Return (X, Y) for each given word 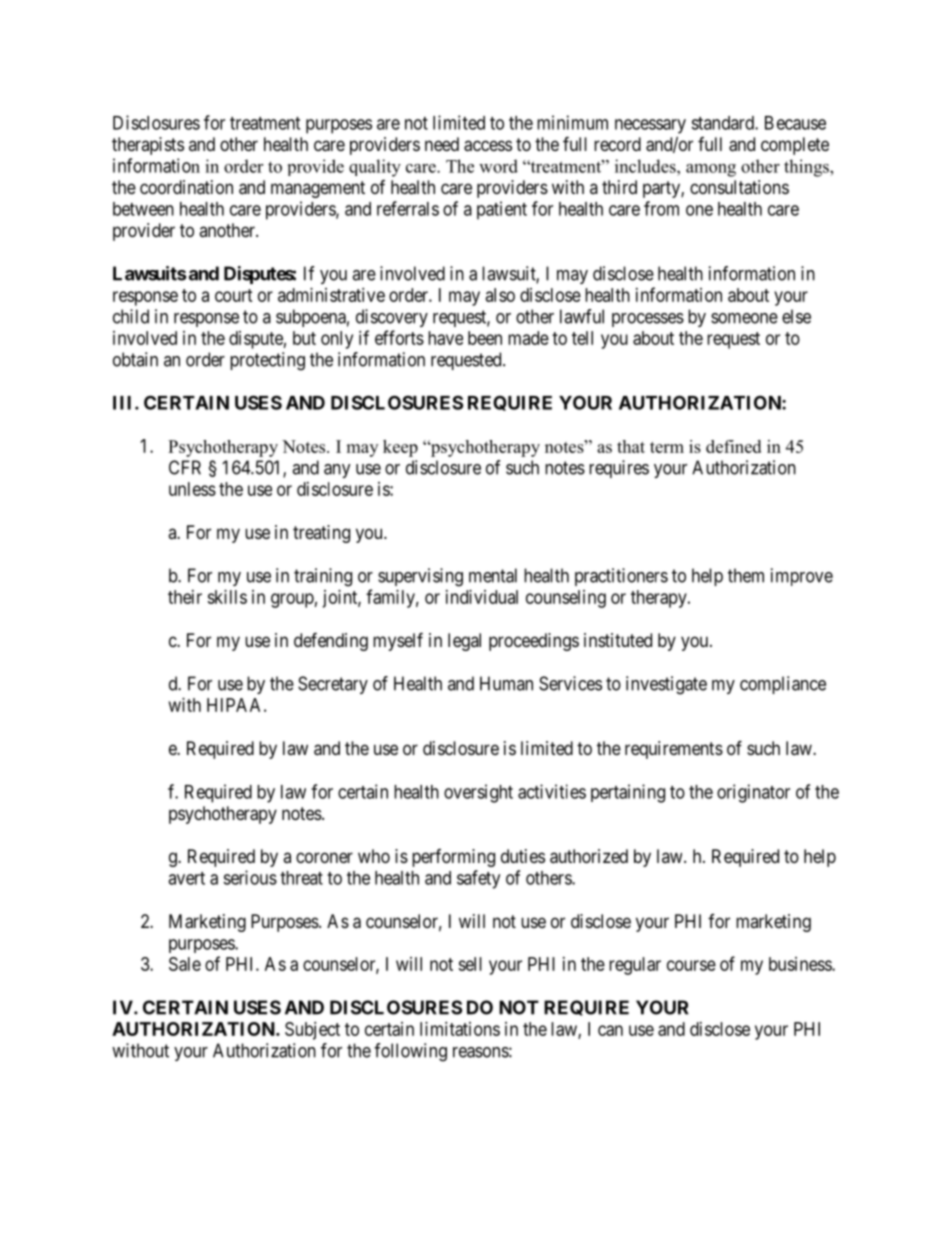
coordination (186, 187)
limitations (460, 1029)
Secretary (333, 685)
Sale (185, 964)
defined (733, 446)
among (711, 170)
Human (506, 683)
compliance (783, 685)
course (691, 965)
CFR (185, 467)
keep (400, 448)
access (488, 146)
